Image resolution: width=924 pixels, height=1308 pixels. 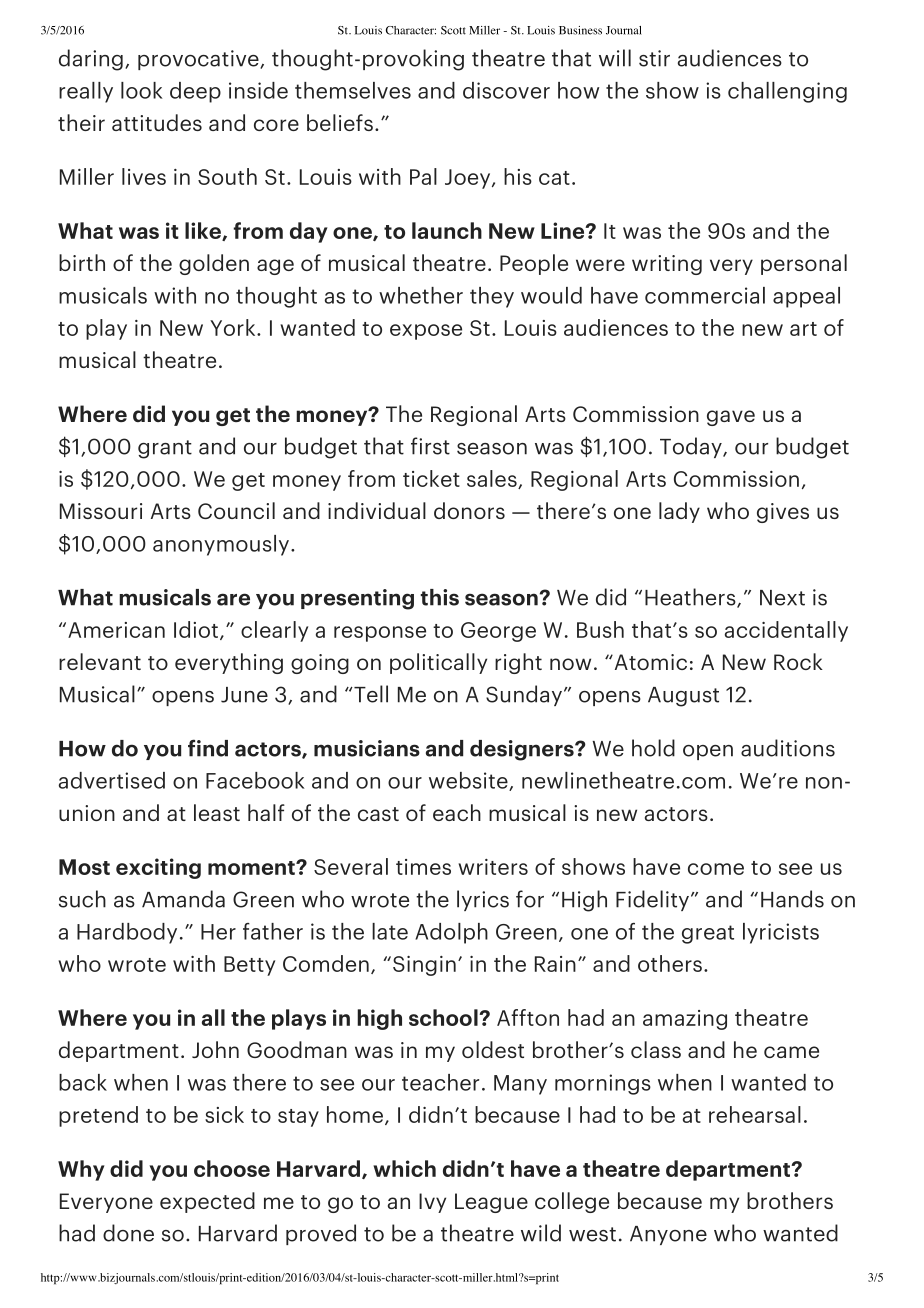 I want to click on provocative, so click(x=199, y=60).
